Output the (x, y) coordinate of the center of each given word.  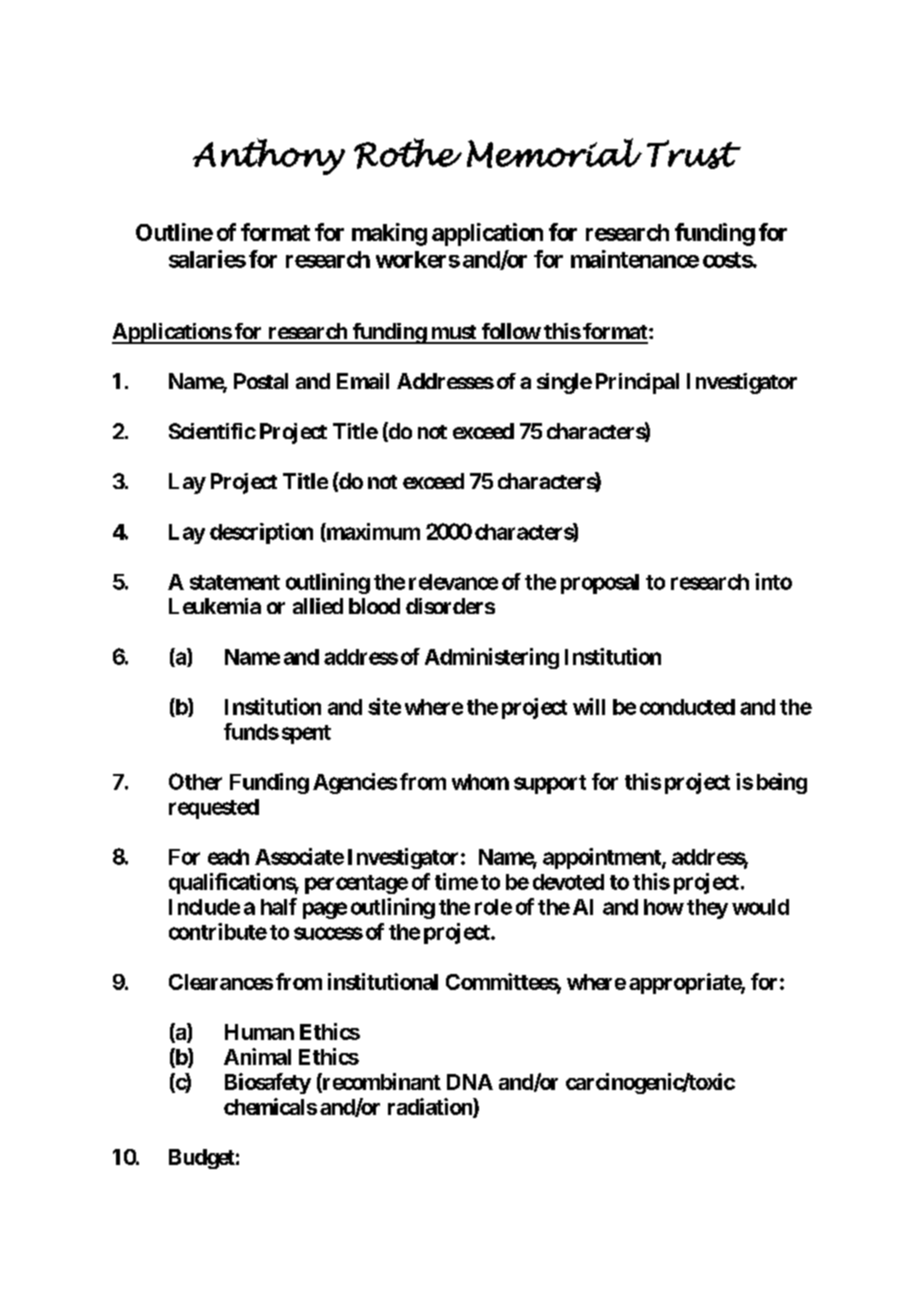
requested (214, 809)
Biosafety (268, 1083)
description (261, 533)
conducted (687, 707)
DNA (470, 1082)
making (389, 234)
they (707, 909)
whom (480, 782)
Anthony (269, 156)
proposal (600, 584)
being (782, 783)
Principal (637, 383)
